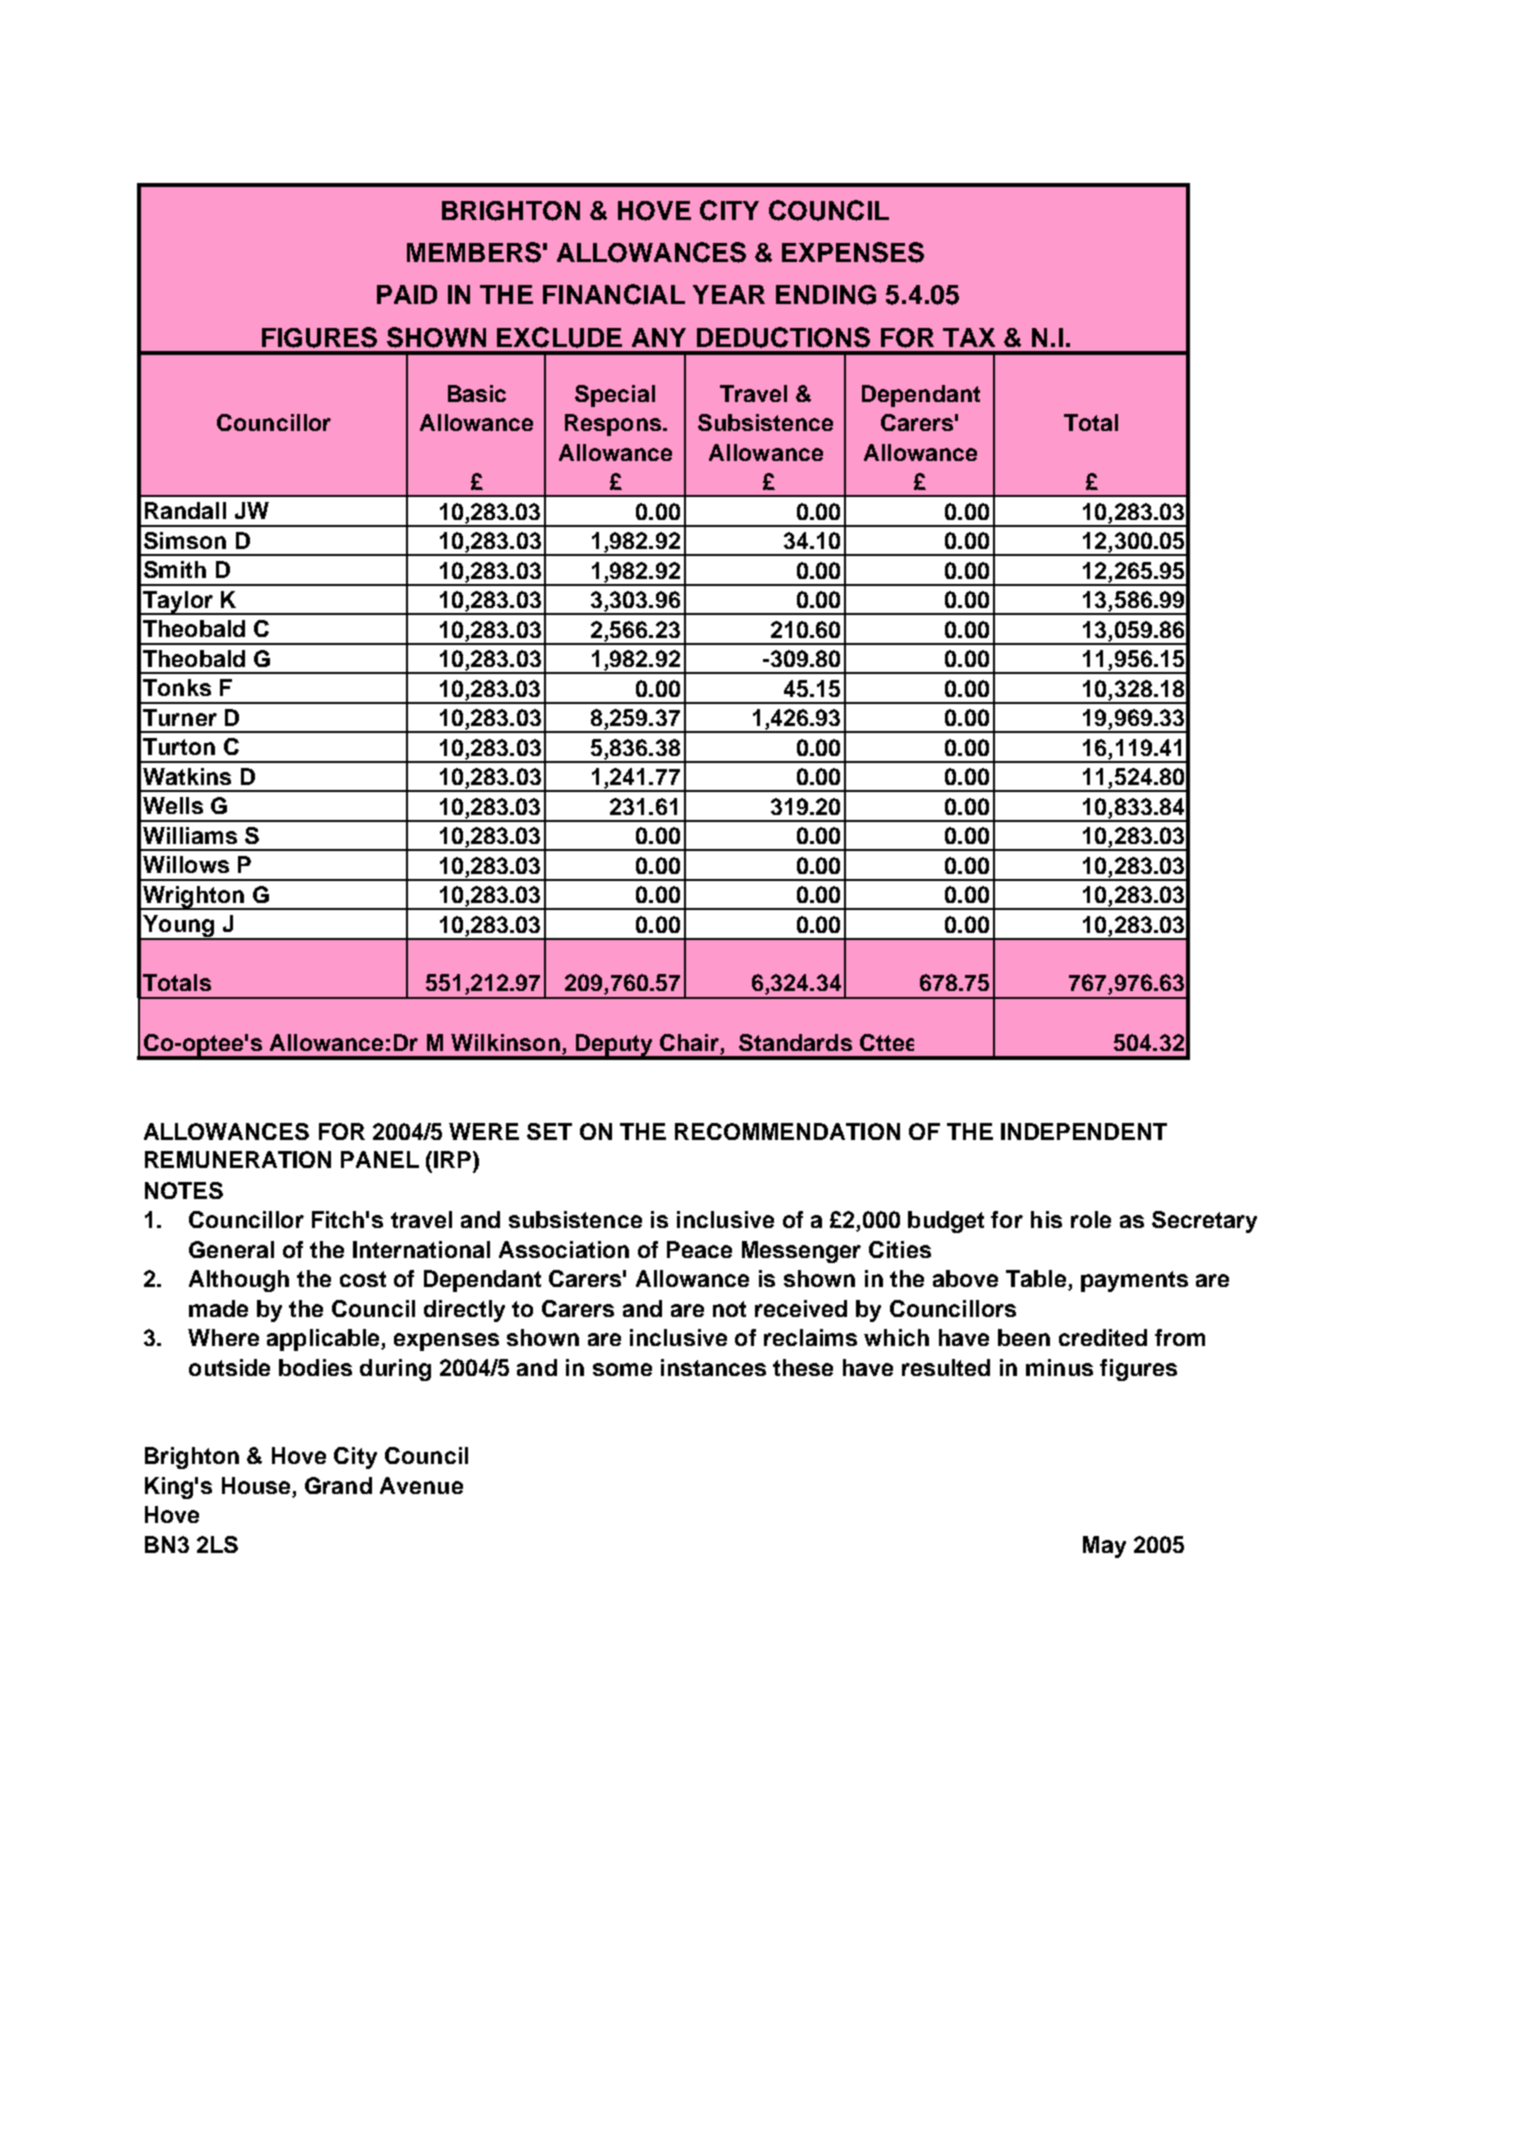 The width and height of the screenshot is (1523, 2156). Describe the element at coordinates (238, 1159) in the screenshot. I see `REMUNERATION` at that location.
